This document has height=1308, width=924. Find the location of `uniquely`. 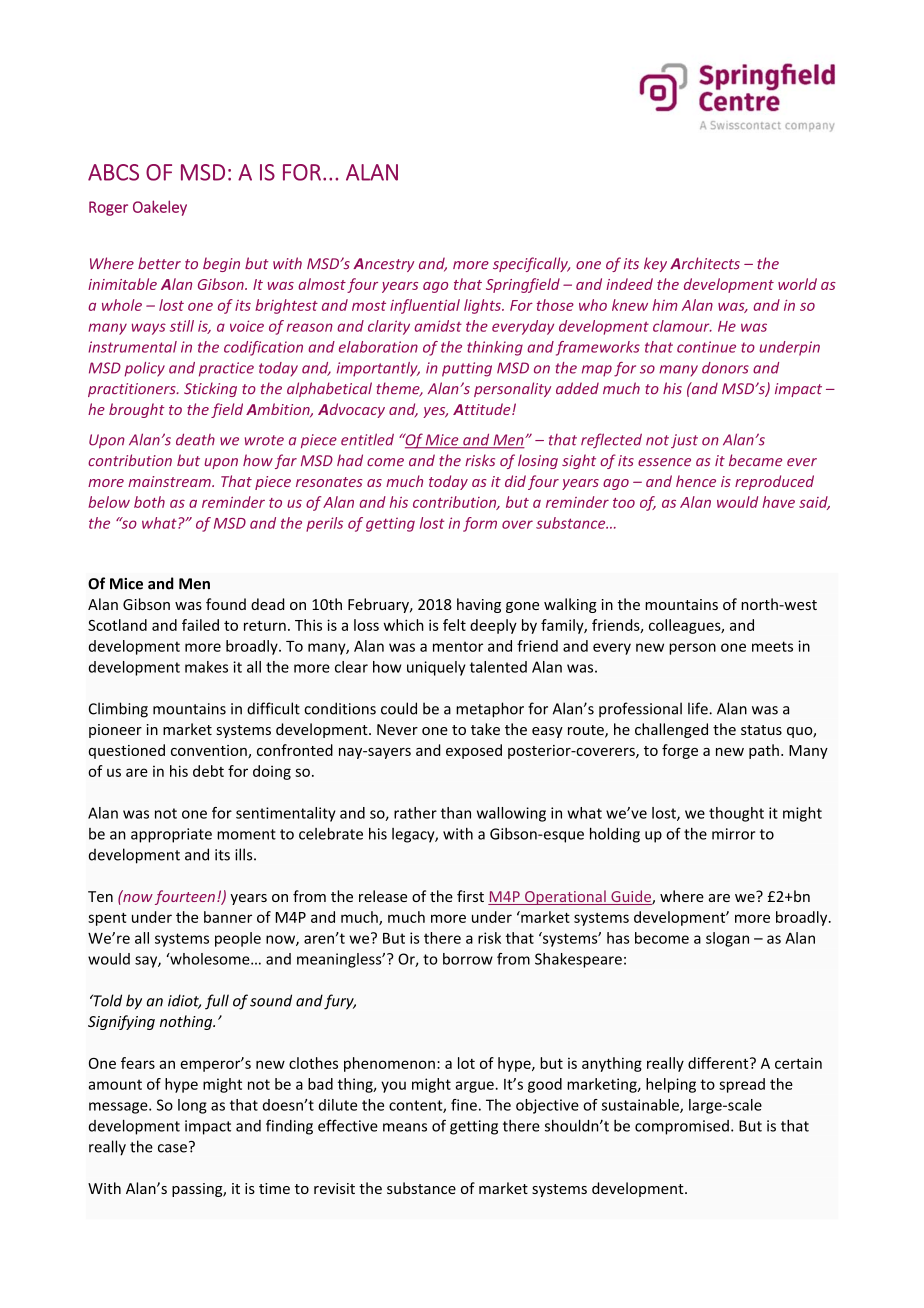

uniquely is located at coordinates (436, 668).
